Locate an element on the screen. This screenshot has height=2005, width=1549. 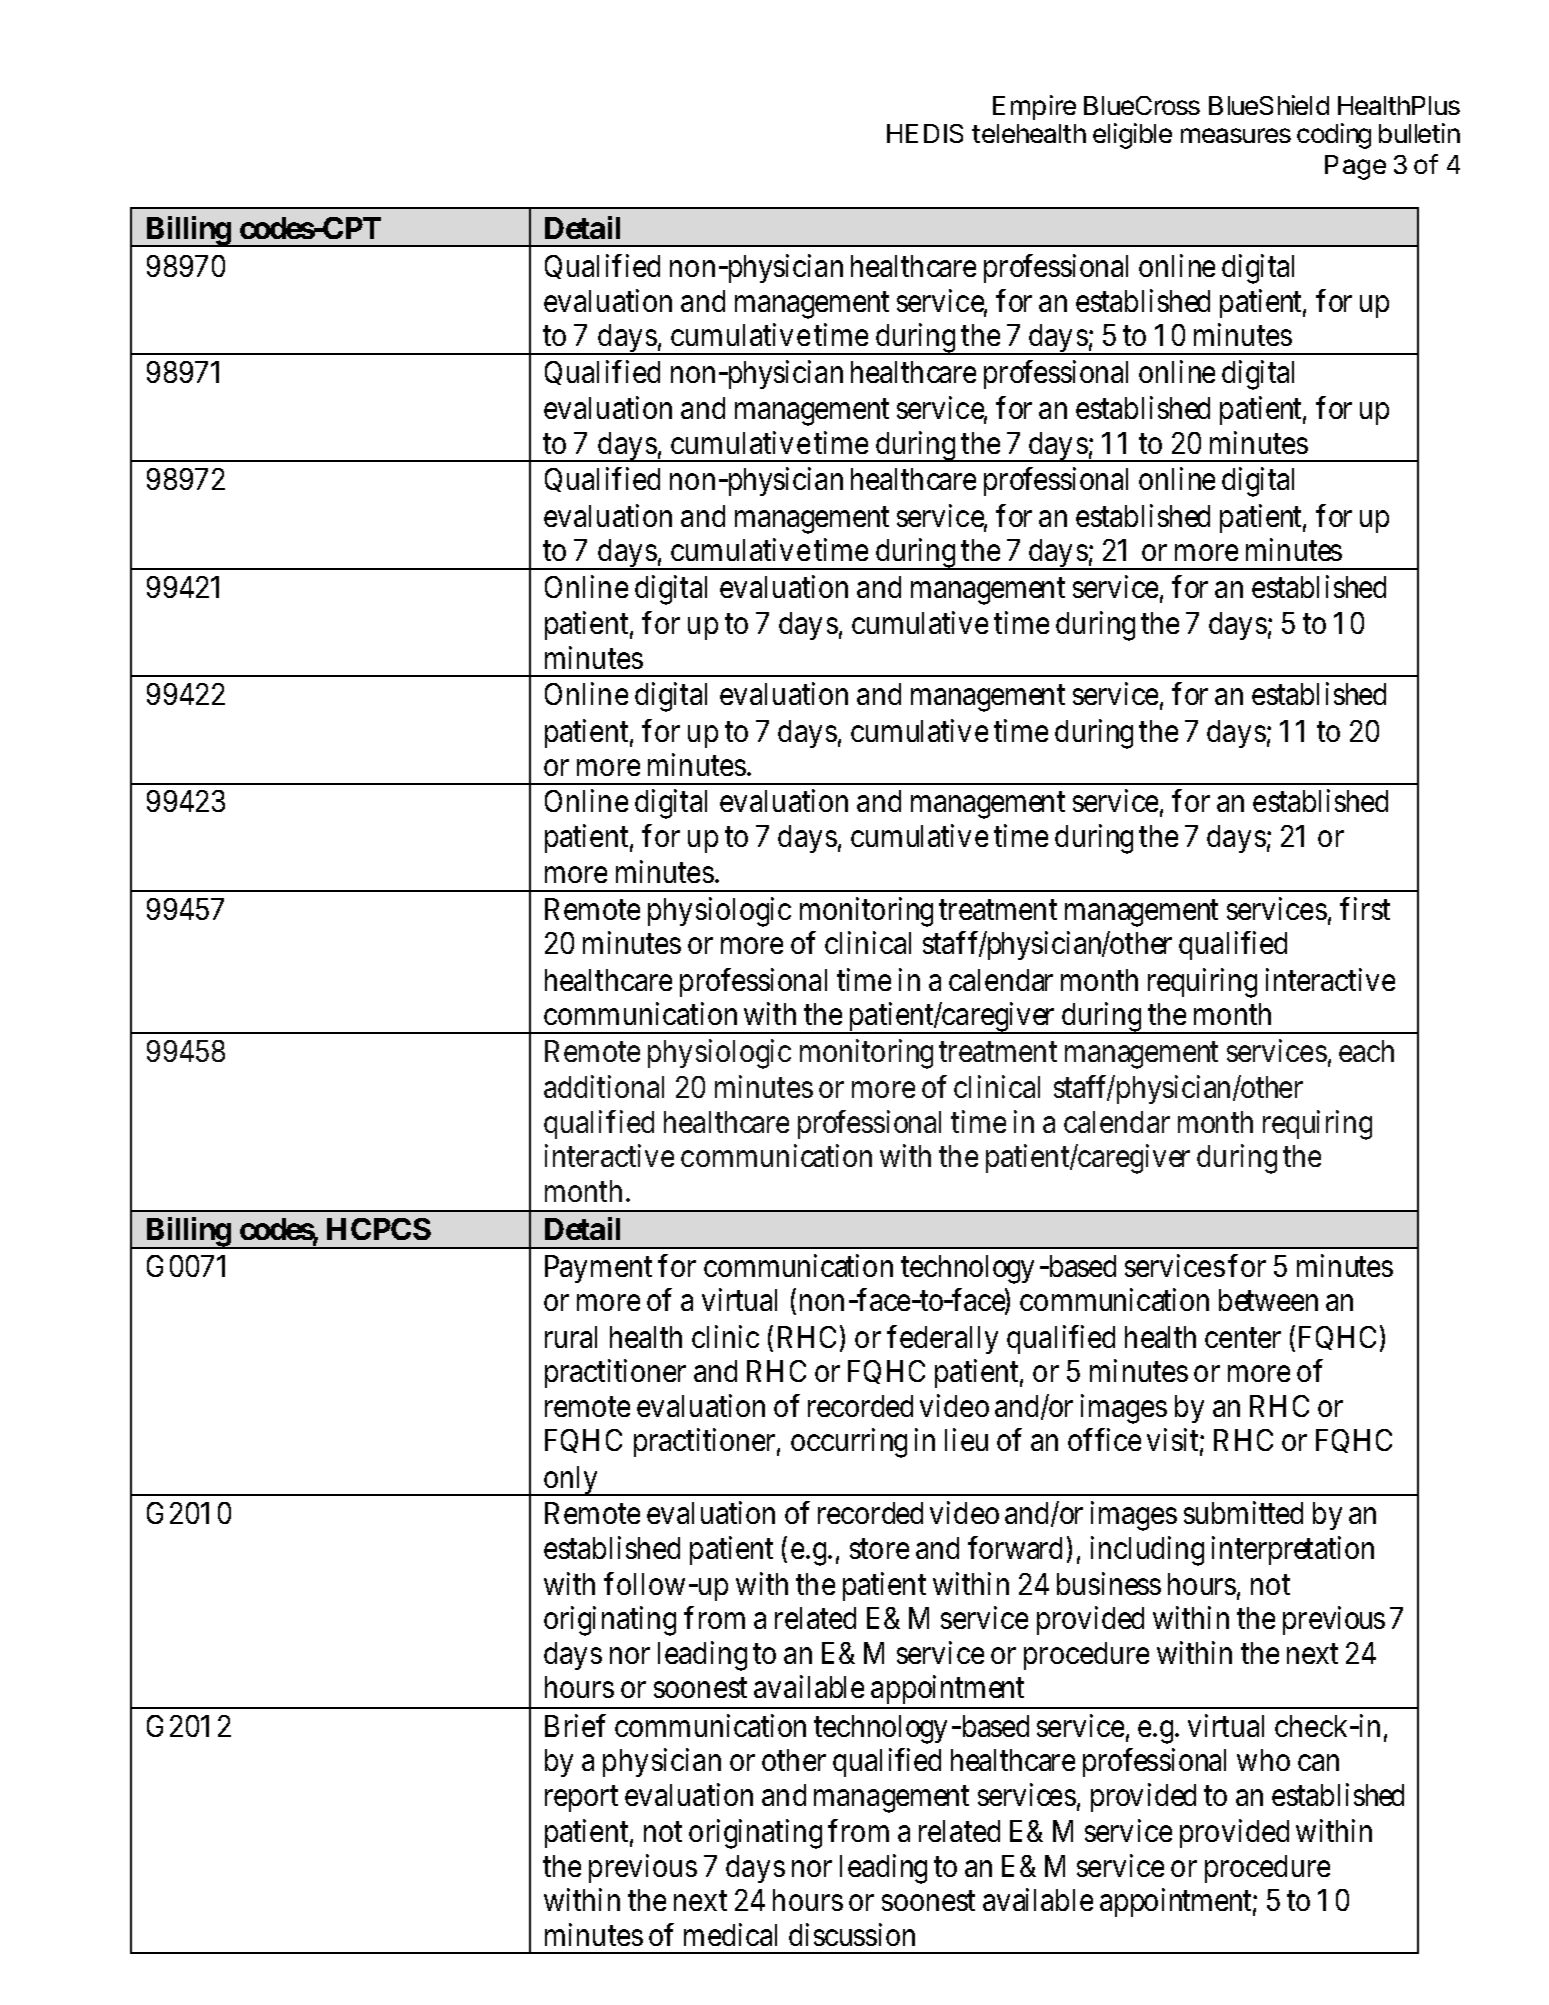
submitted is located at coordinates (1243, 1512).
